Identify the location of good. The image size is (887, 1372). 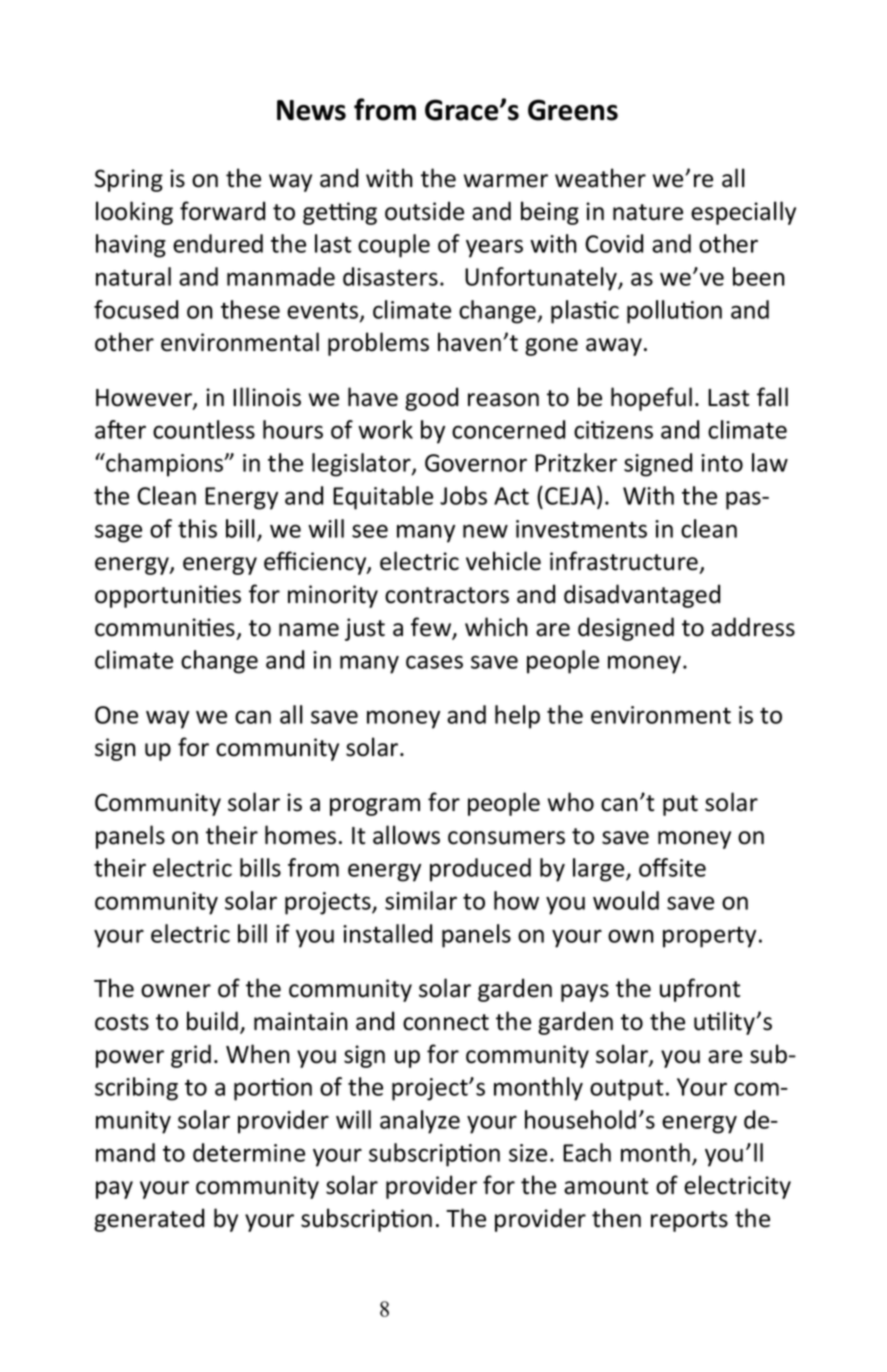
(431, 399).
